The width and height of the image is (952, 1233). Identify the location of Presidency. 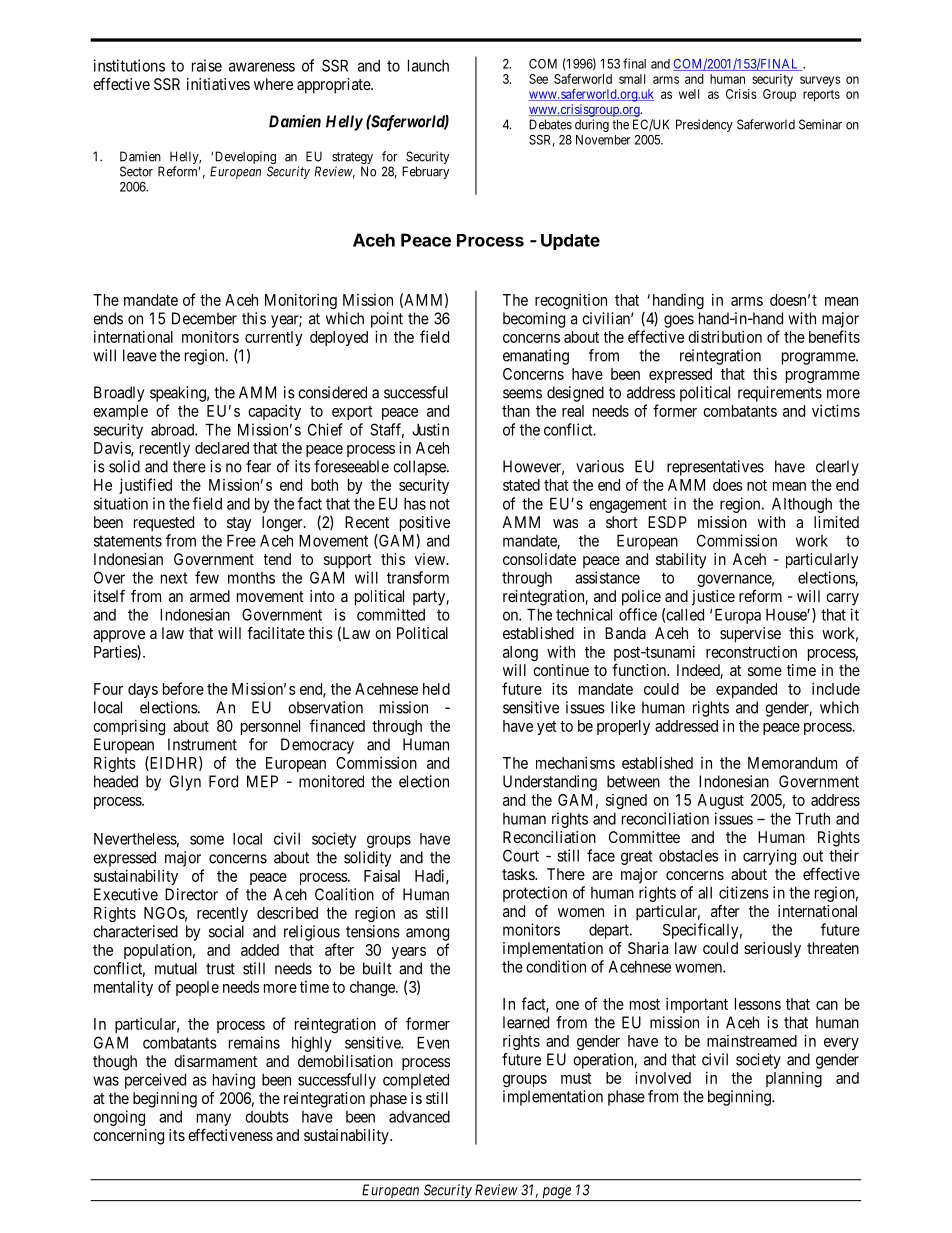
(704, 125).
